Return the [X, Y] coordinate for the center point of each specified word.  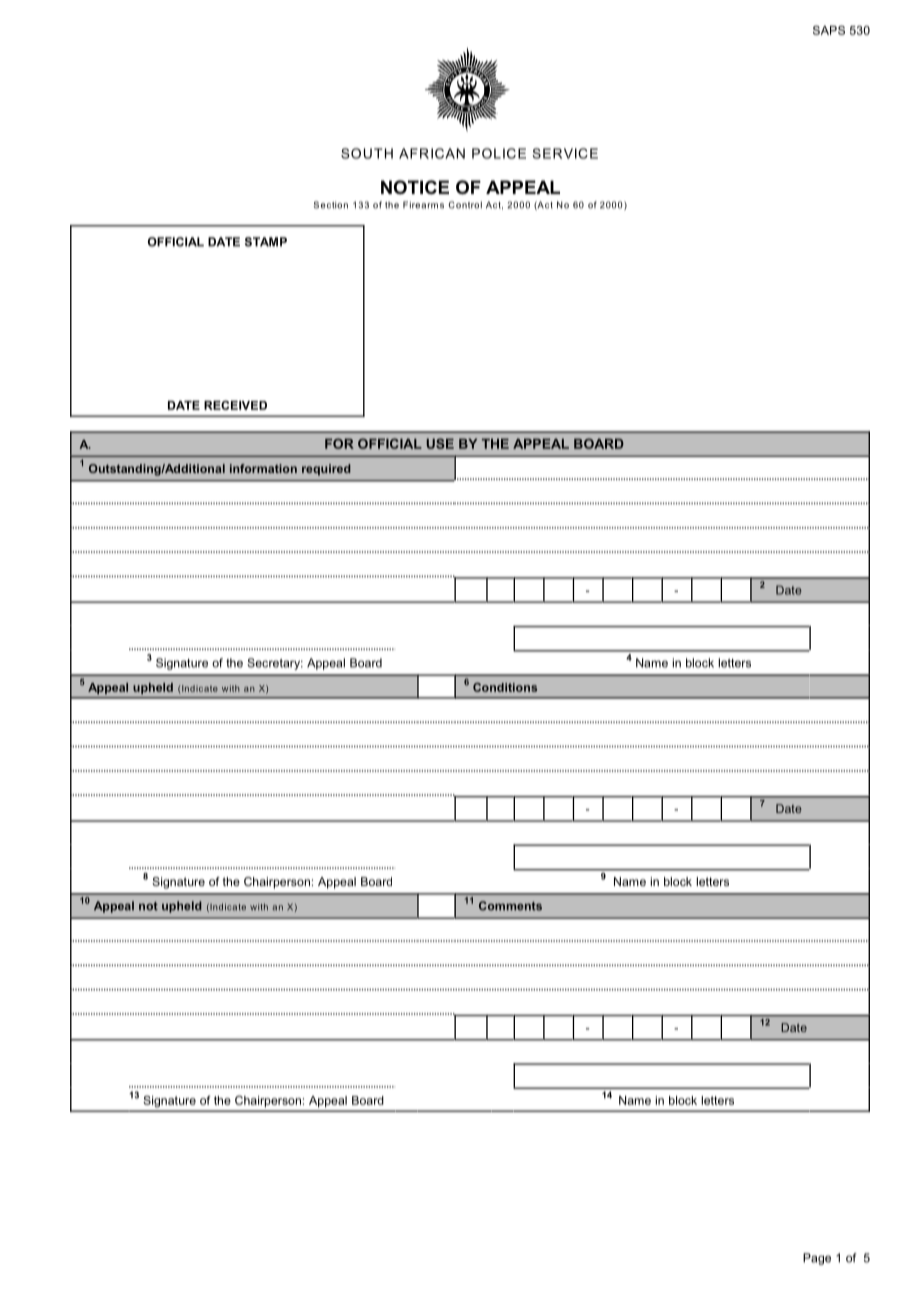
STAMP [266, 242]
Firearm [420, 205]
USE [440, 443]
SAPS [829, 30]
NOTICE [415, 187]
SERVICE [565, 153]
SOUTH [367, 153]
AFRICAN [432, 153]
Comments [510, 906]
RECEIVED [235, 405]
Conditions [505, 687]
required [326, 470]
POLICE [499, 153]
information [263, 468]
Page [817, 1259]
